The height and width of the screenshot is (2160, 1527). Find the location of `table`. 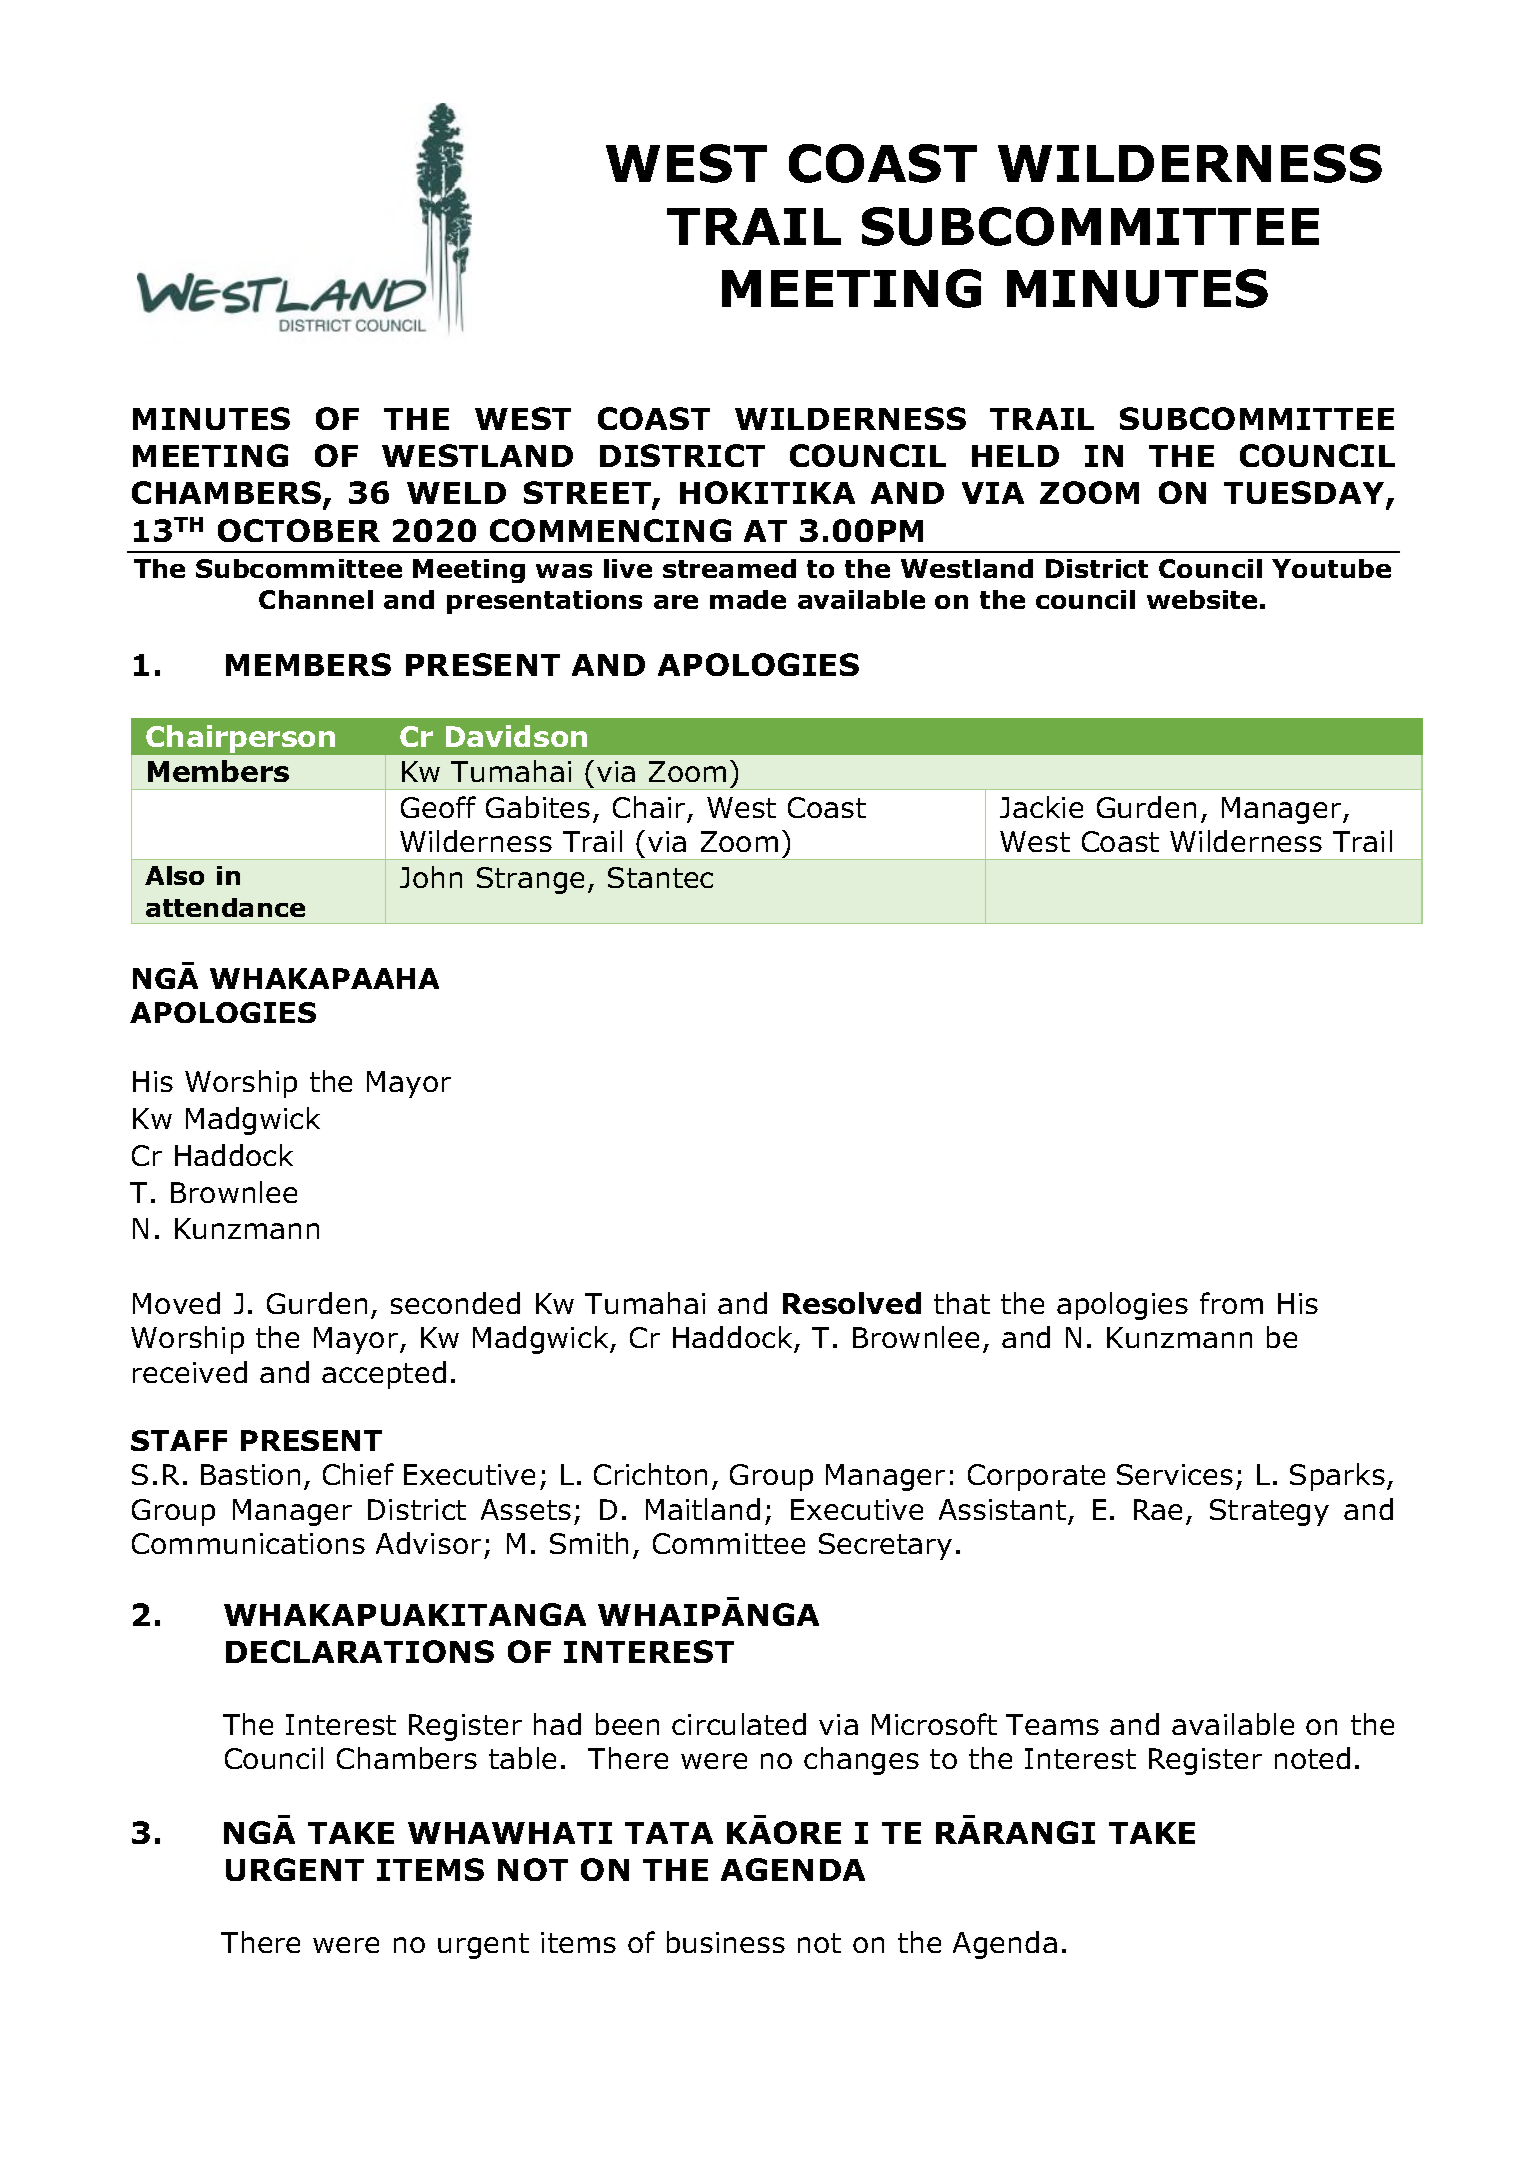

table is located at coordinates (522, 1758).
